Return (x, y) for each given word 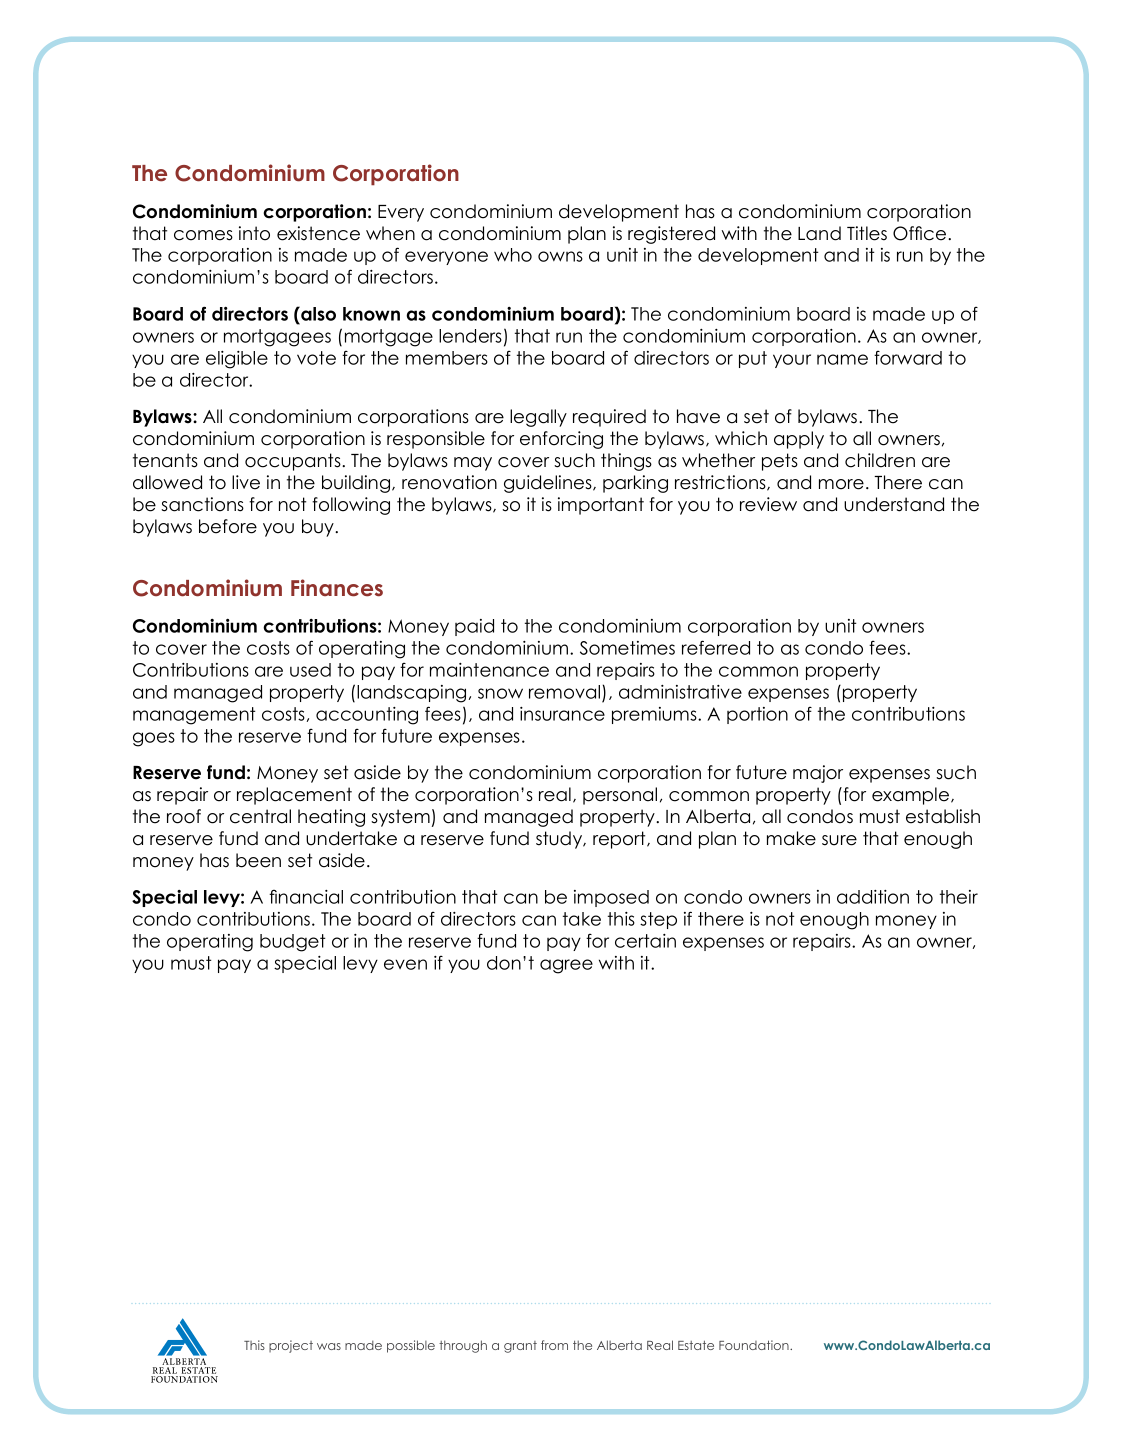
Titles (867, 233)
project (291, 1346)
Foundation (755, 1345)
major (818, 774)
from (554, 1345)
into (254, 233)
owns (560, 256)
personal (620, 796)
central (260, 816)
